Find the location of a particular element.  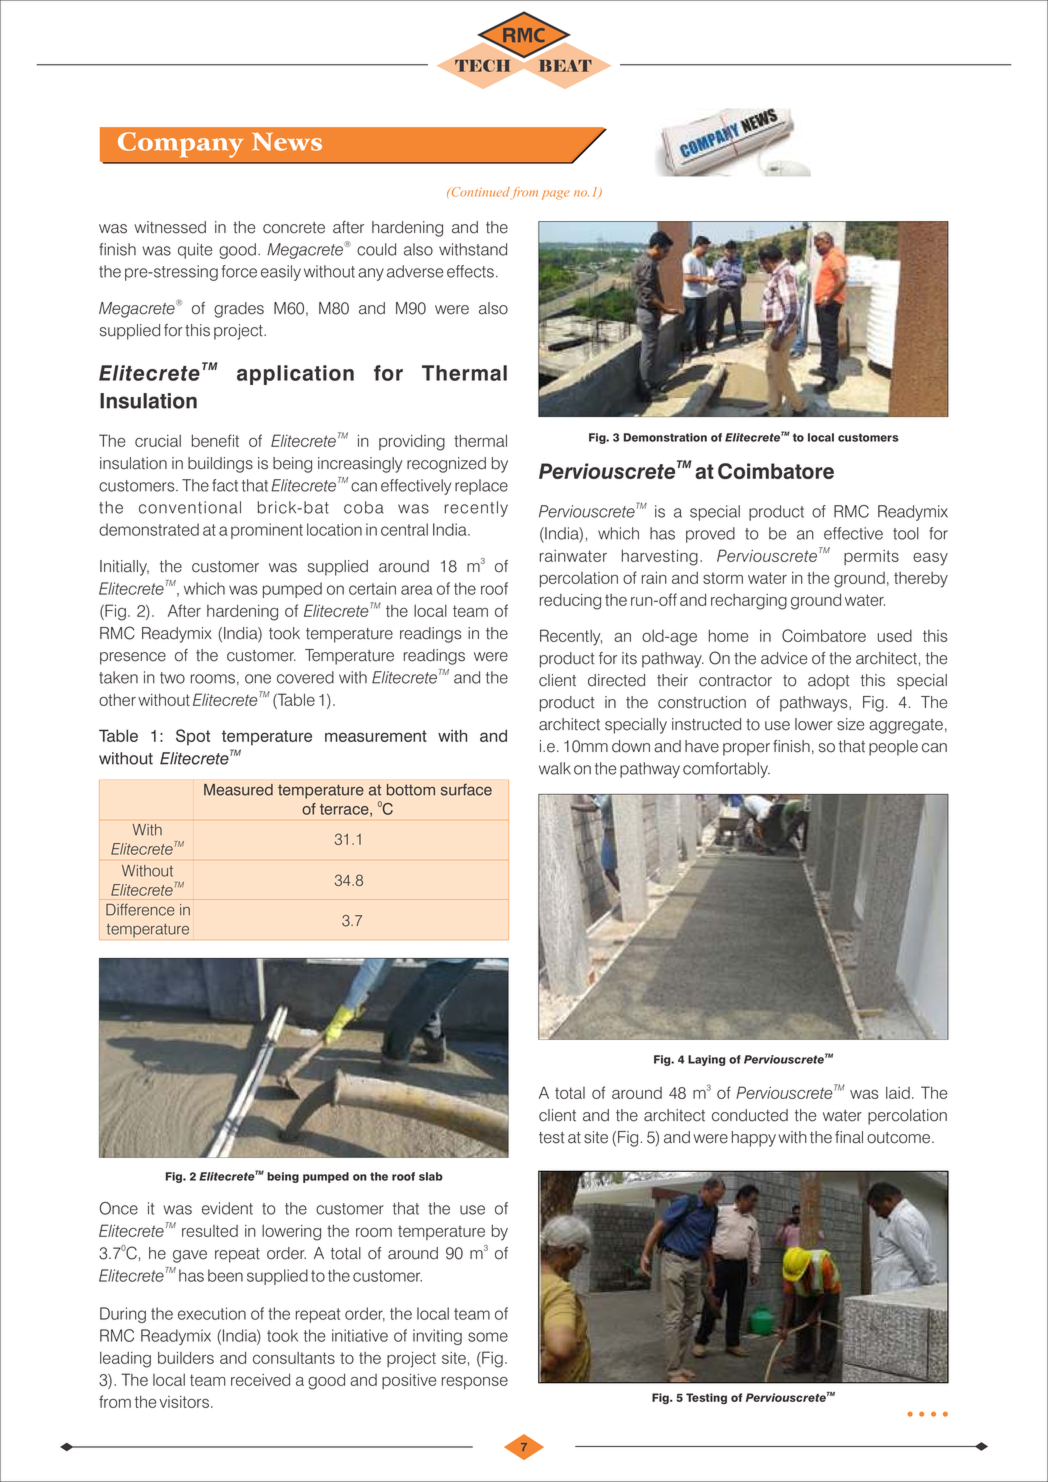

final is located at coordinates (849, 1137).
